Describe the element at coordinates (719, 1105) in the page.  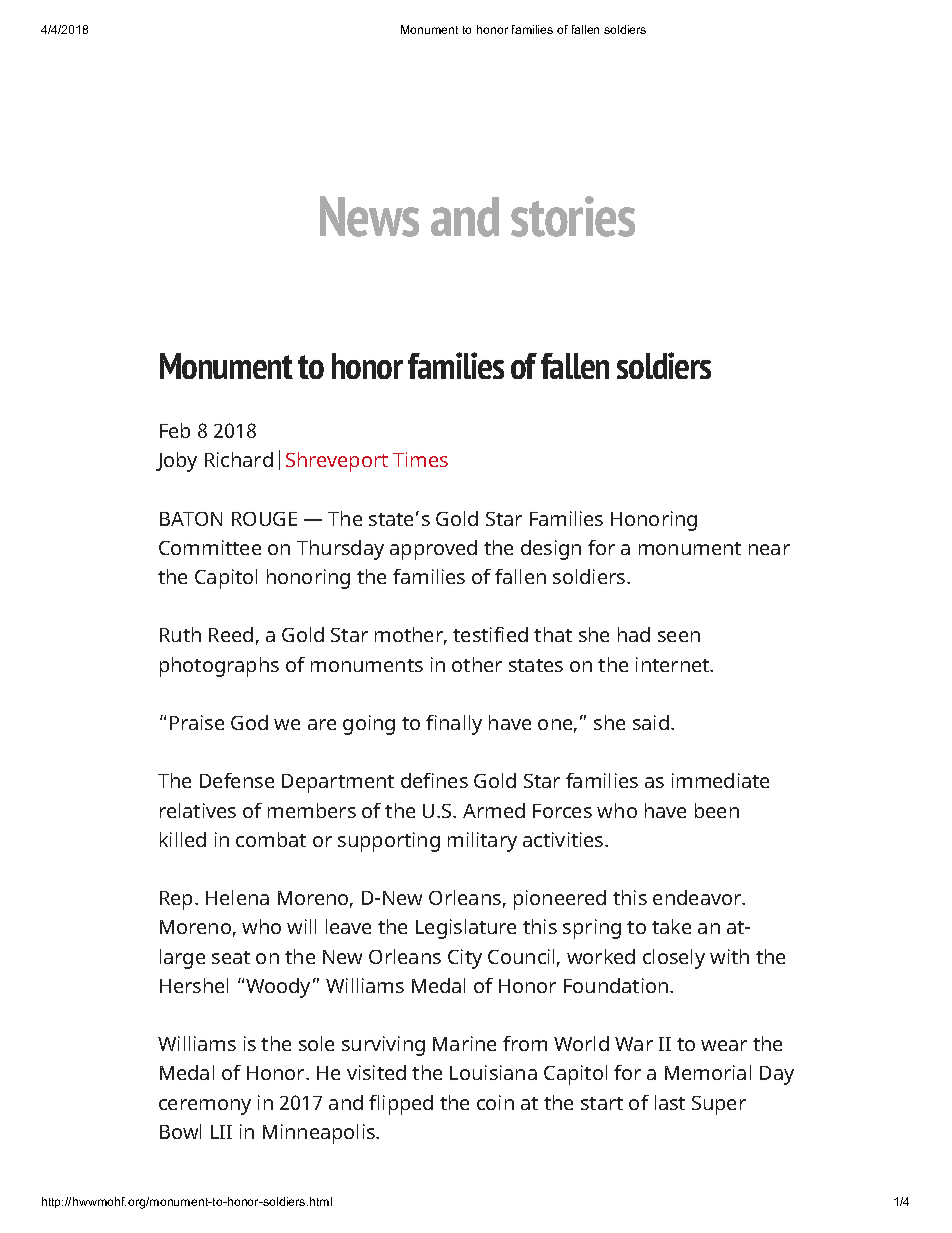
I see `Super` at that location.
